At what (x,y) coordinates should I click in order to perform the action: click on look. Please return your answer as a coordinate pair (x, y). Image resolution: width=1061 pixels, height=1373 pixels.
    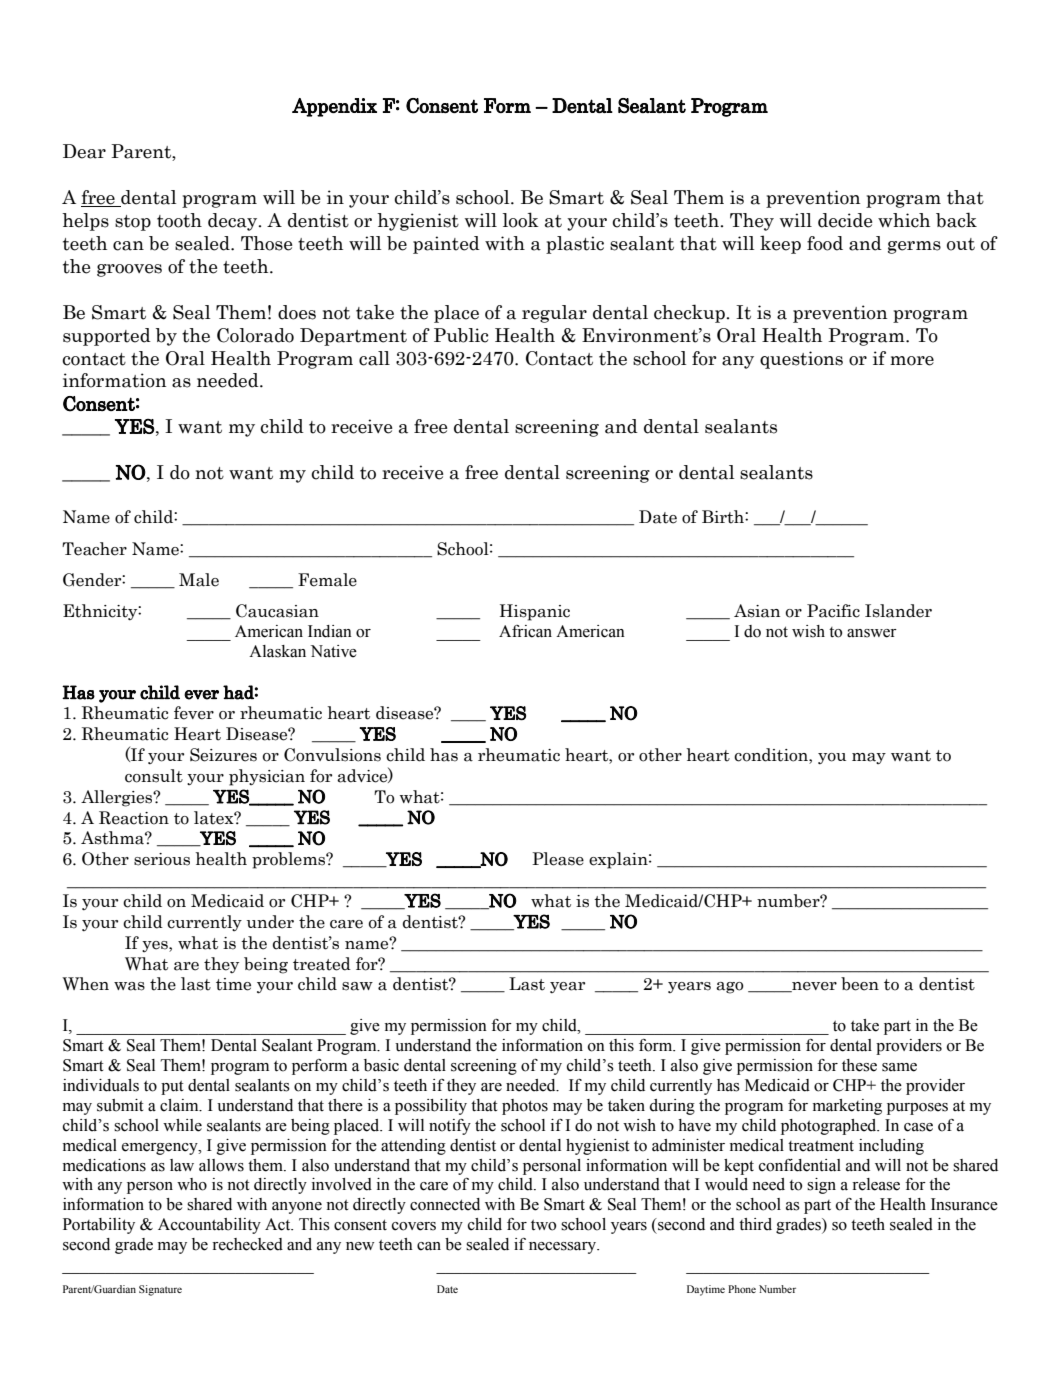
    Looking at the image, I should click on (521, 220).
